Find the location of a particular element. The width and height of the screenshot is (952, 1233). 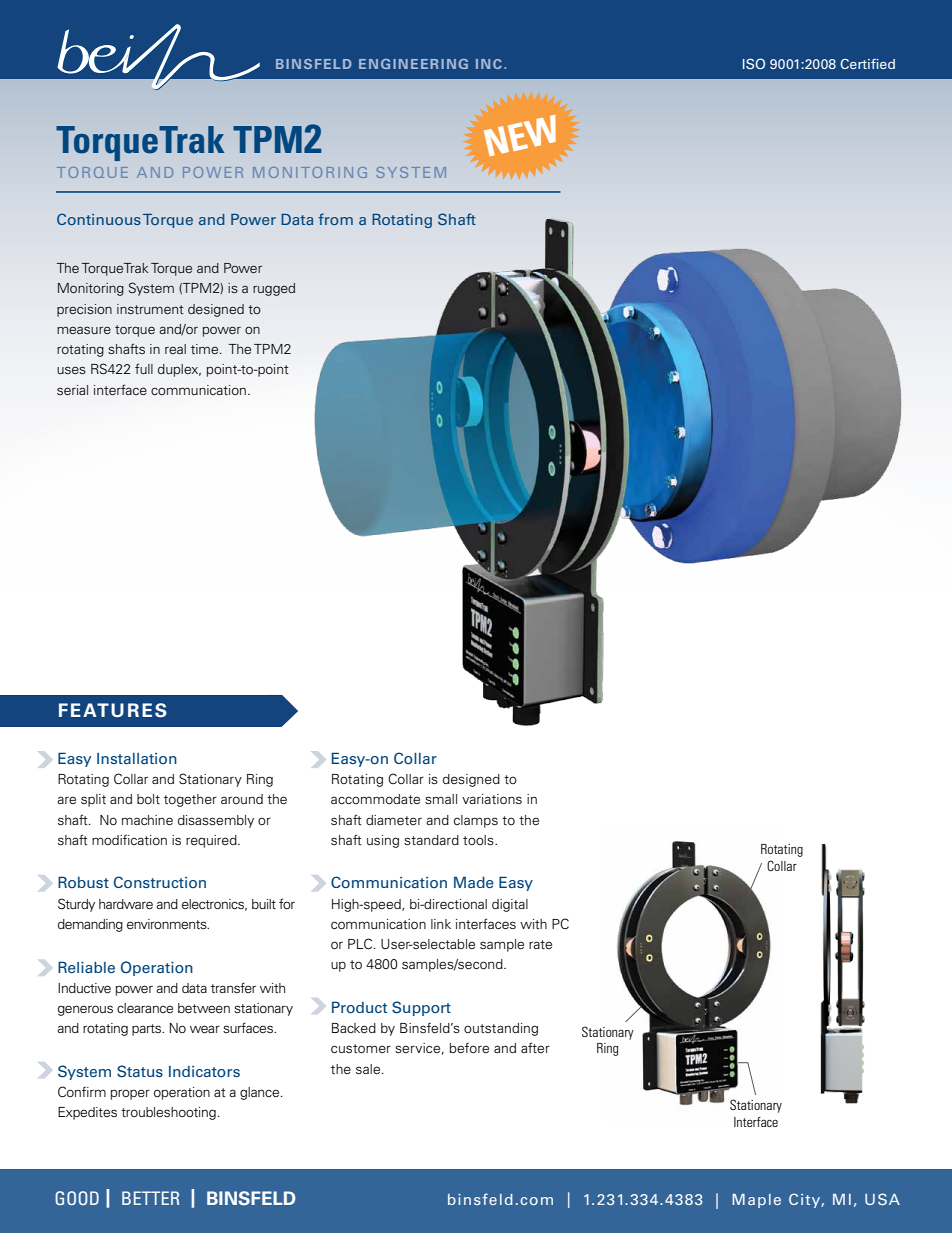

ISO is located at coordinates (754, 63).
